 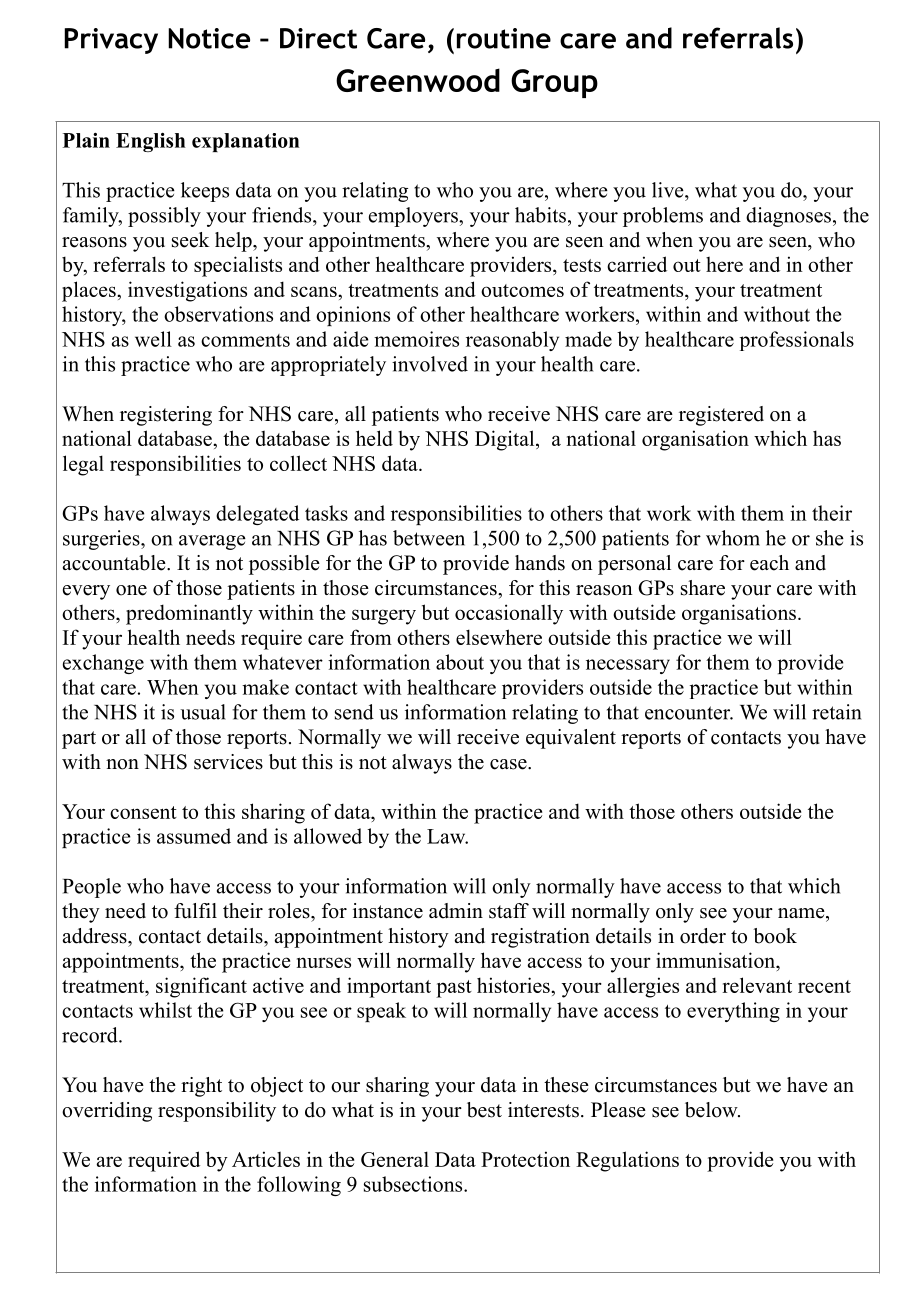 What do you see at coordinates (209, 38) in the page?
I see `Notice` at bounding box center [209, 38].
